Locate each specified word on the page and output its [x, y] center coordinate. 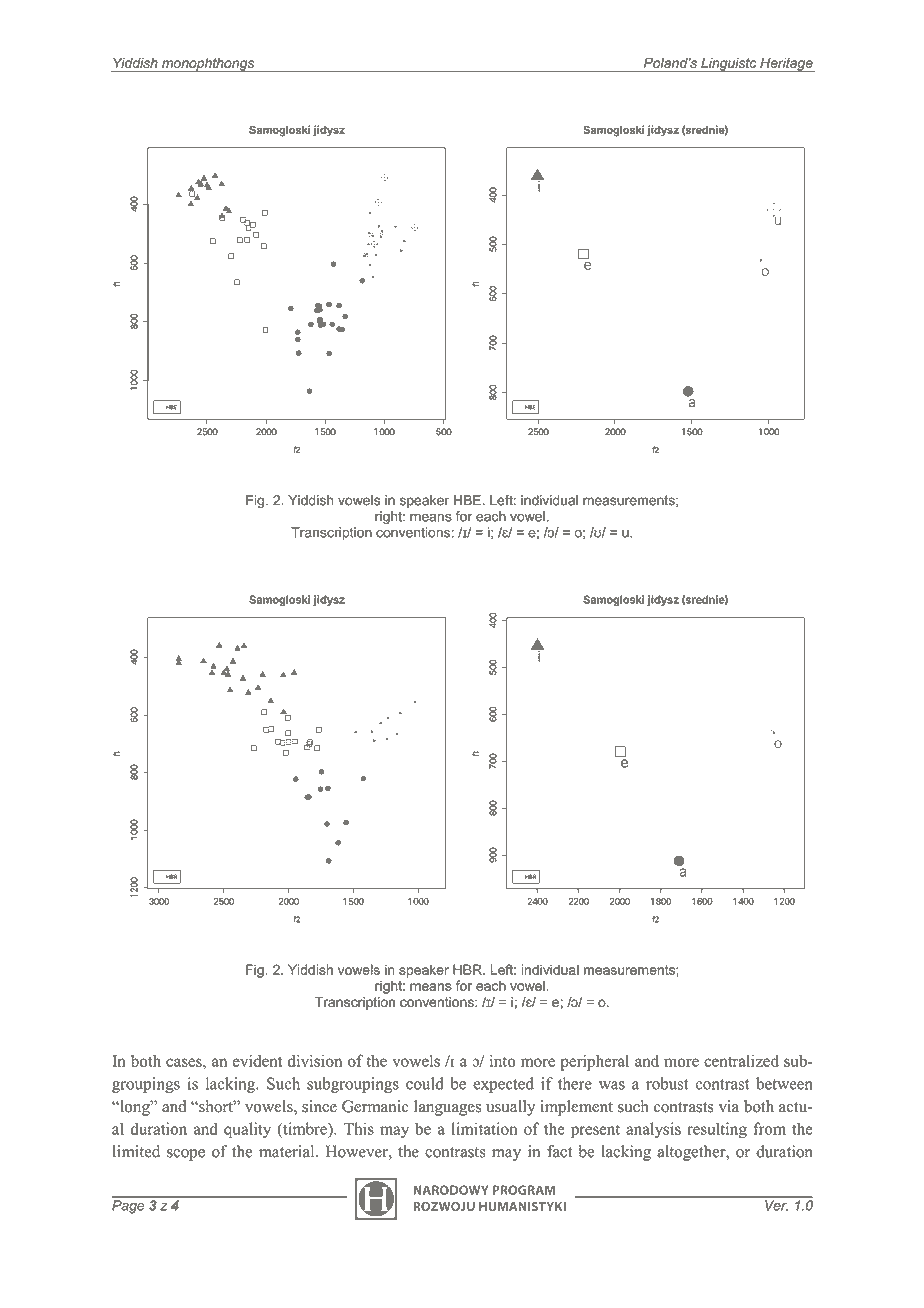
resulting [717, 1130]
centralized [741, 1060]
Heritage [786, 65]
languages [447, 1108]
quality [247, 1130]
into [503, 1060]
